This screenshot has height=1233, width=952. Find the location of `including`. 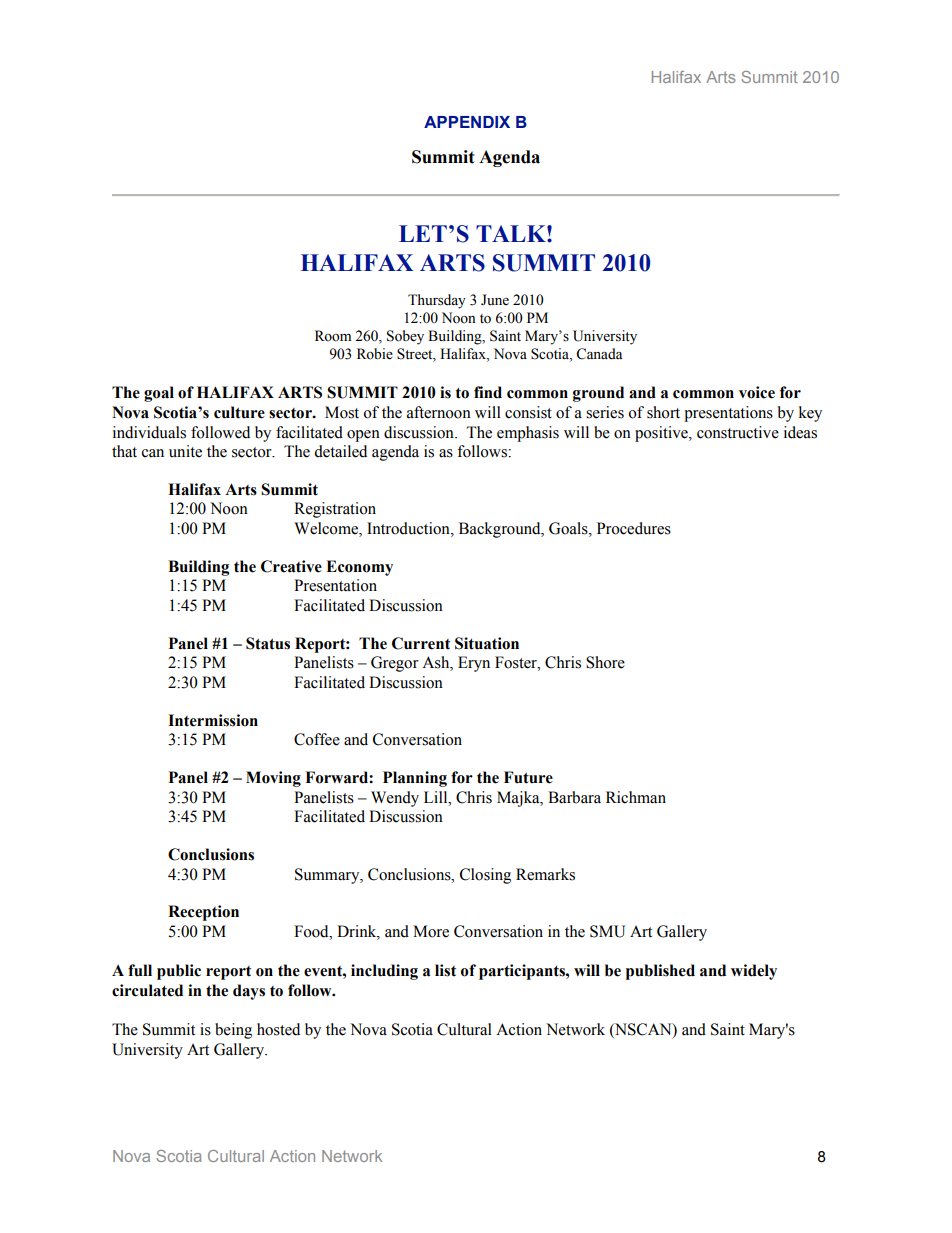

including is located at coordinates (384, 972).
